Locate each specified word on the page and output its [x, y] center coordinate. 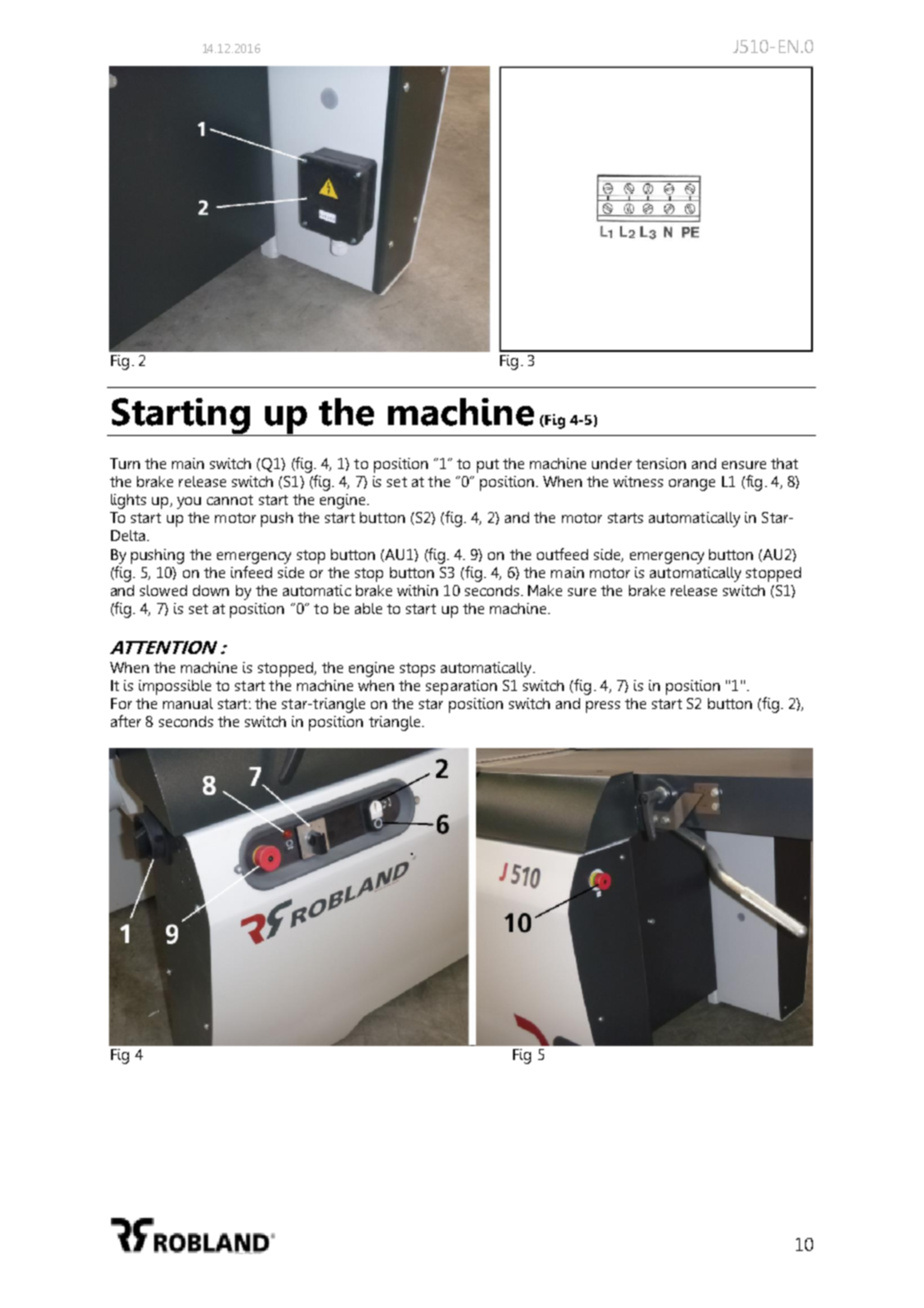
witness [638, 481]
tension [661, 463]
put [488, 466]
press [603, 707]
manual [188, 703]
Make [545, 590]
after [126, 721]
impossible [175, 687]
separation [461, 687]
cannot [230, 500]
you [189, 503]
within [417, 590]
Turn [125, 463]
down [211, 590]
